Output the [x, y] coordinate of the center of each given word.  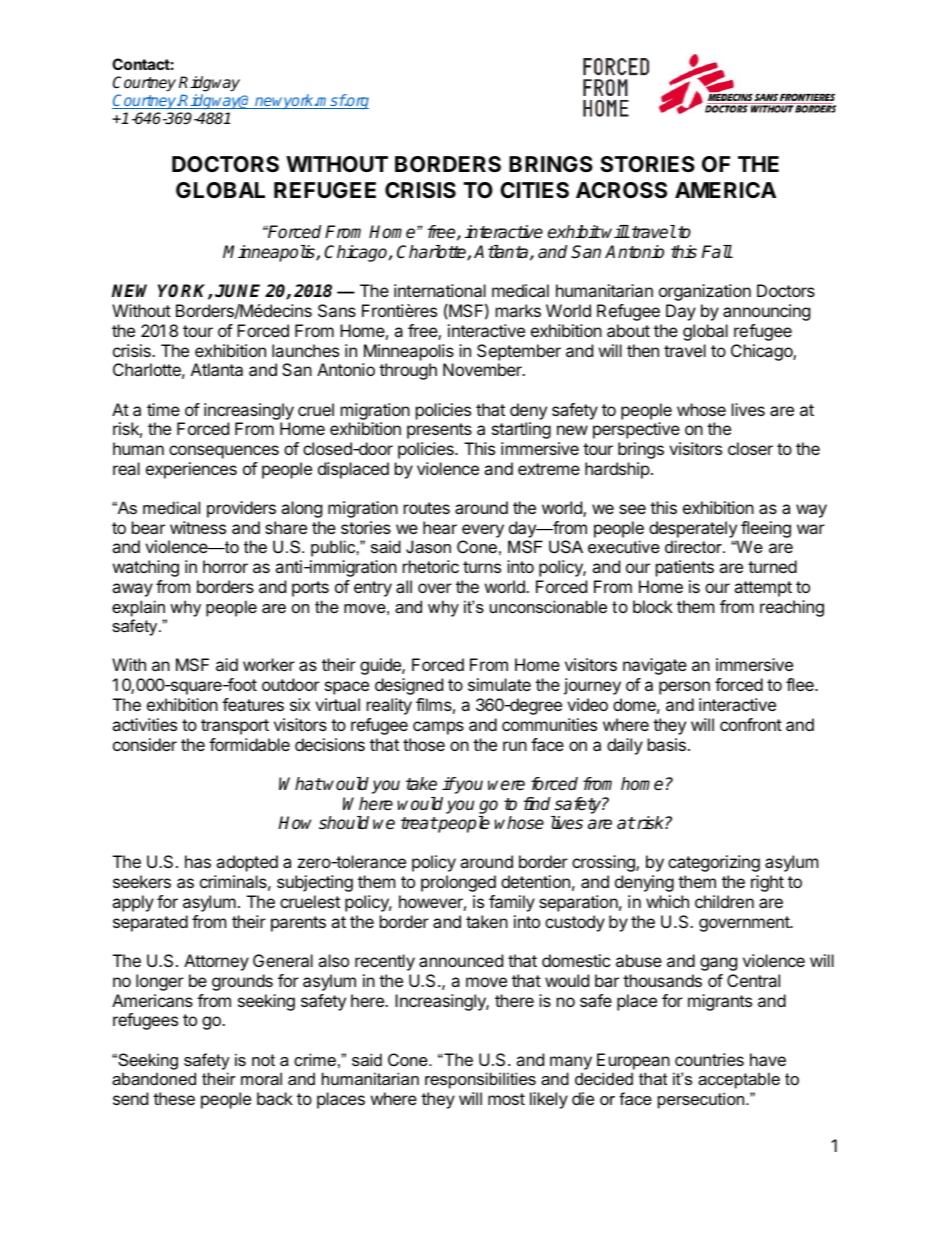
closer [750, 448]
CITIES [534, 190]
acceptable [739, 1080]
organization [705, 292]
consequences [224, 452]
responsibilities [480, 1080]
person [684, 688]
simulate [499, 684]
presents [439, 431]
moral [261, 1078]
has [198, 861]
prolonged [458, 883]
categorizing [714, 863]
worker [269, 664]
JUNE [237, 291]
